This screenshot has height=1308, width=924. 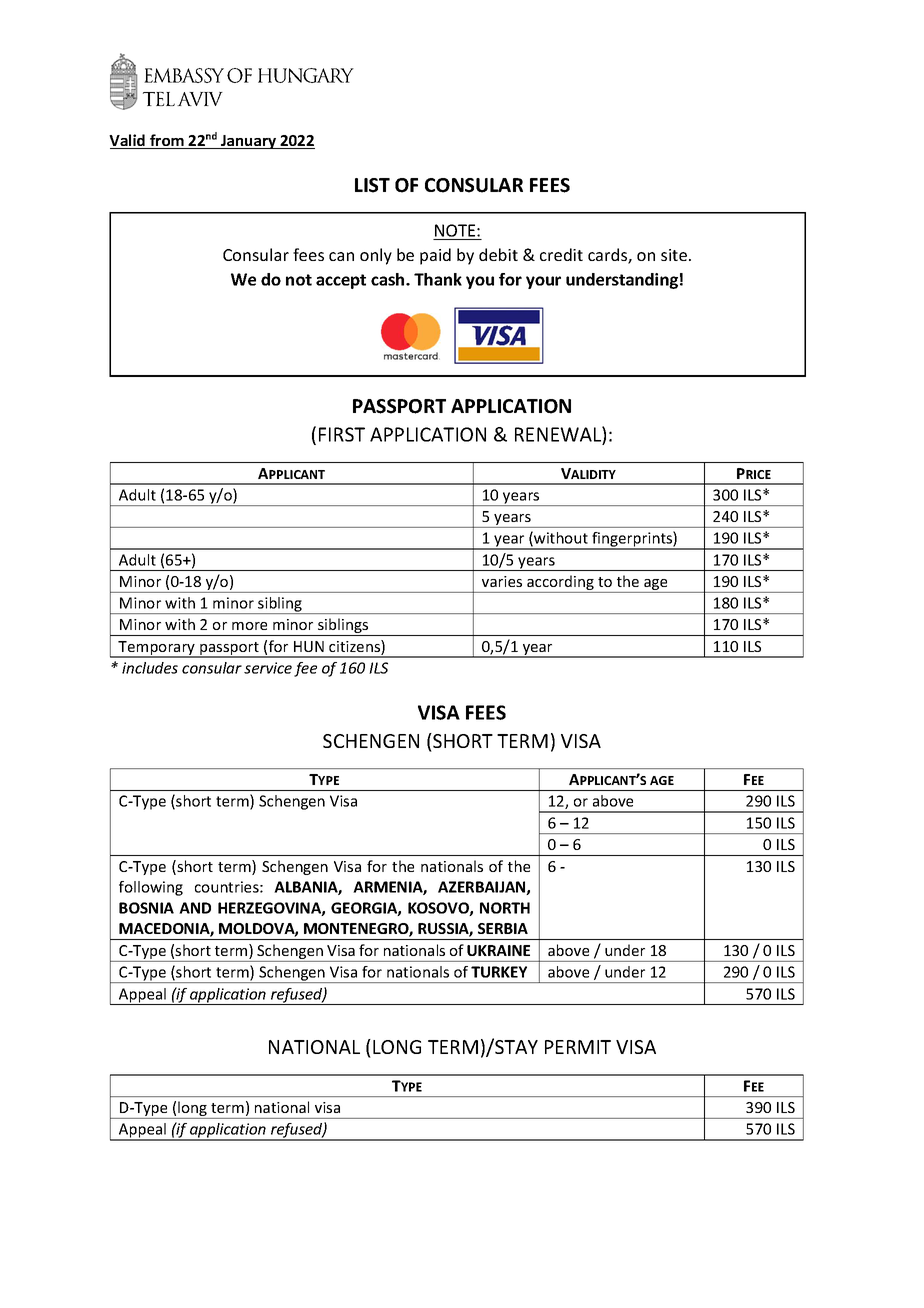 What do you see at coordinates (543, 282) in the screenshot?
I see `your` at bounding box center [543, 282].
